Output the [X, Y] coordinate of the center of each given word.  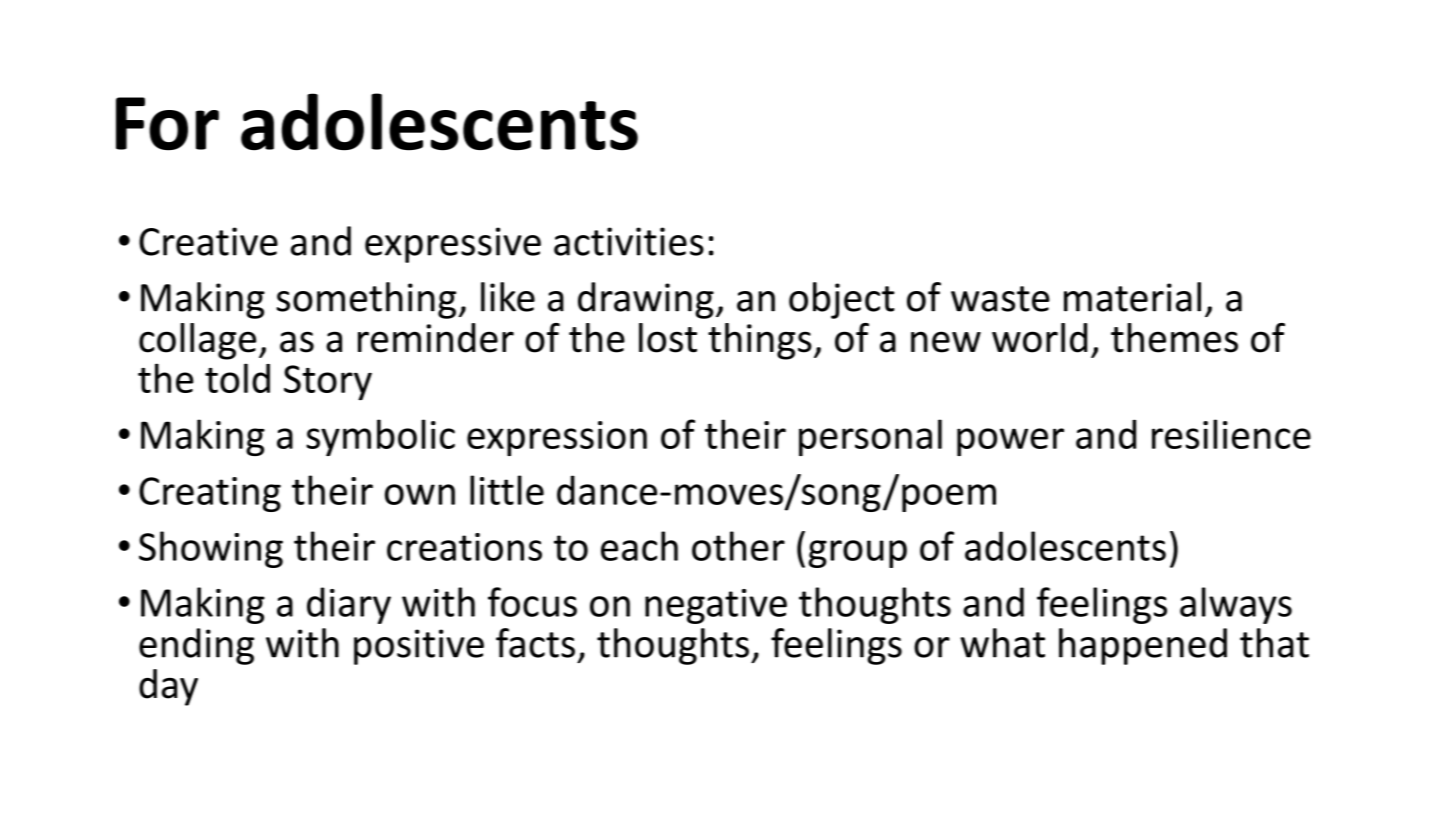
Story [328, 383]
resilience [1231, 434]
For [167, 124]
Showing [211, 549]
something [367, 300]
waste [1000, 299]
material [1132, 297]
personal [870, 437]
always [1236, 605]
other [738, 546]
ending [196, 646]
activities [629, 241]
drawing [646, 300]
